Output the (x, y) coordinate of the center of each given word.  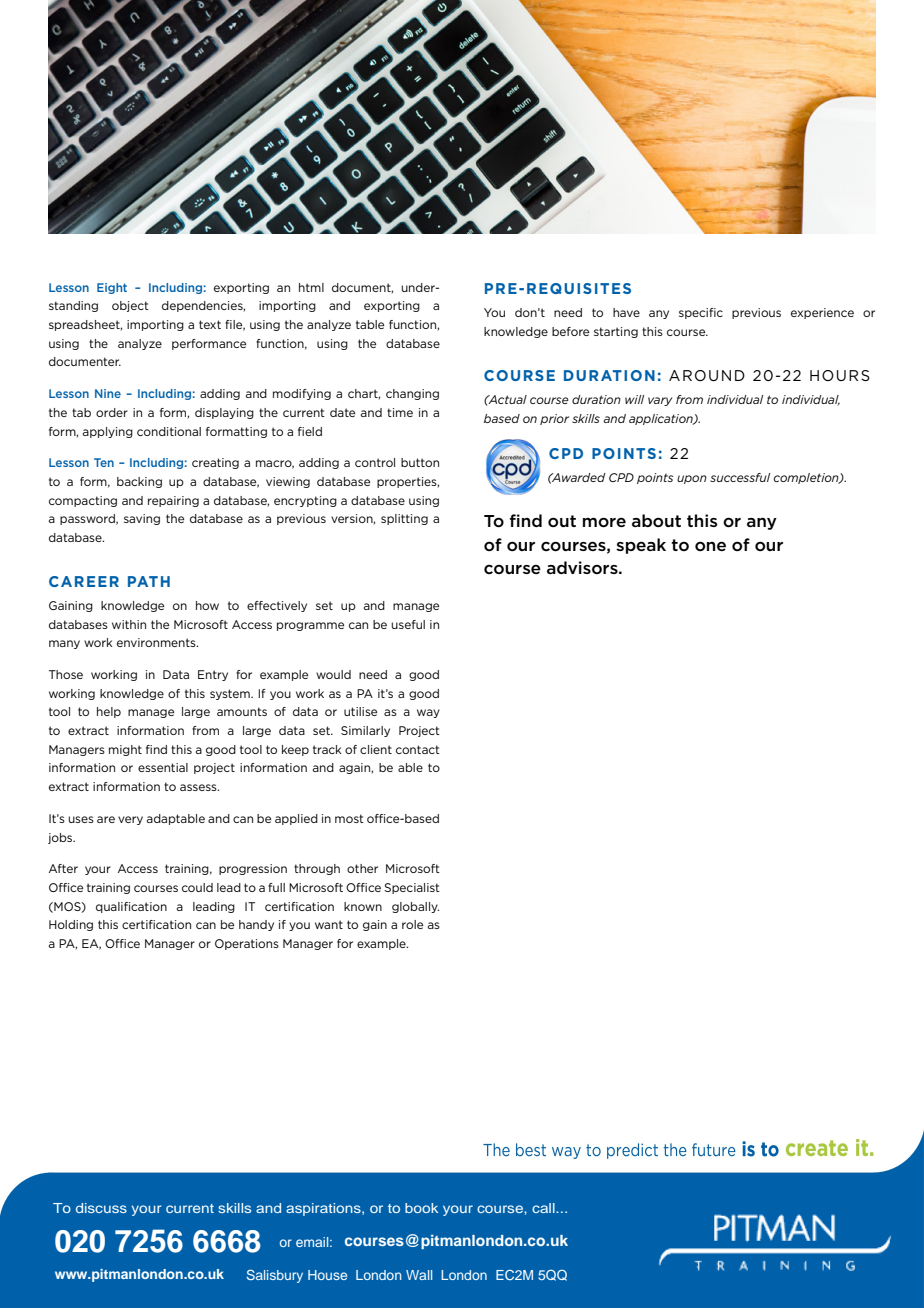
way (428, 713)
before (570, 331)
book (421, 1208)
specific (701, 313)
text (210, 324)
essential (163, 767)
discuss (101, 1208)
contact (418, 749)
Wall (419, 1275)
